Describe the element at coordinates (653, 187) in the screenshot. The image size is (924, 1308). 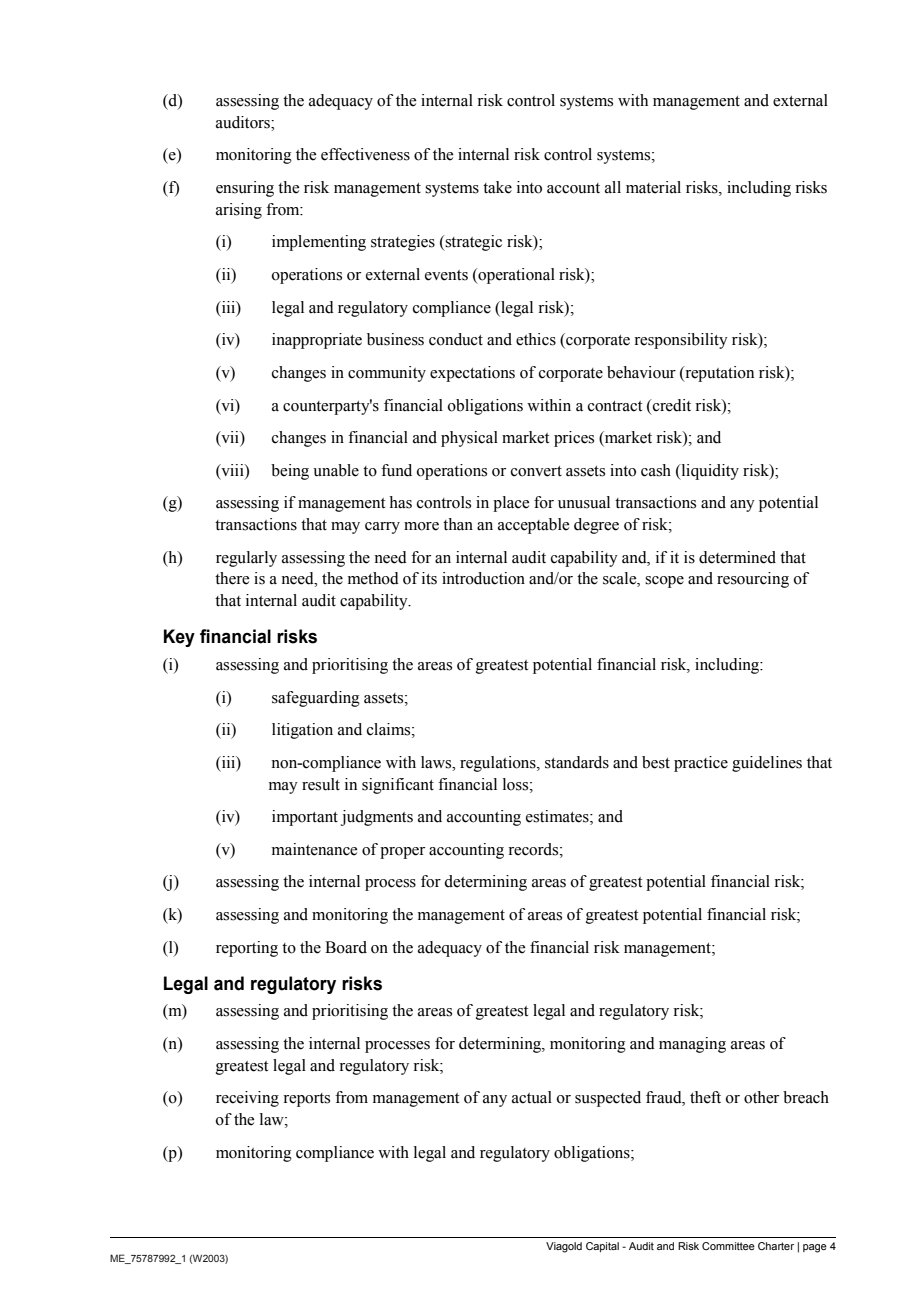
I see `material` at that location.
